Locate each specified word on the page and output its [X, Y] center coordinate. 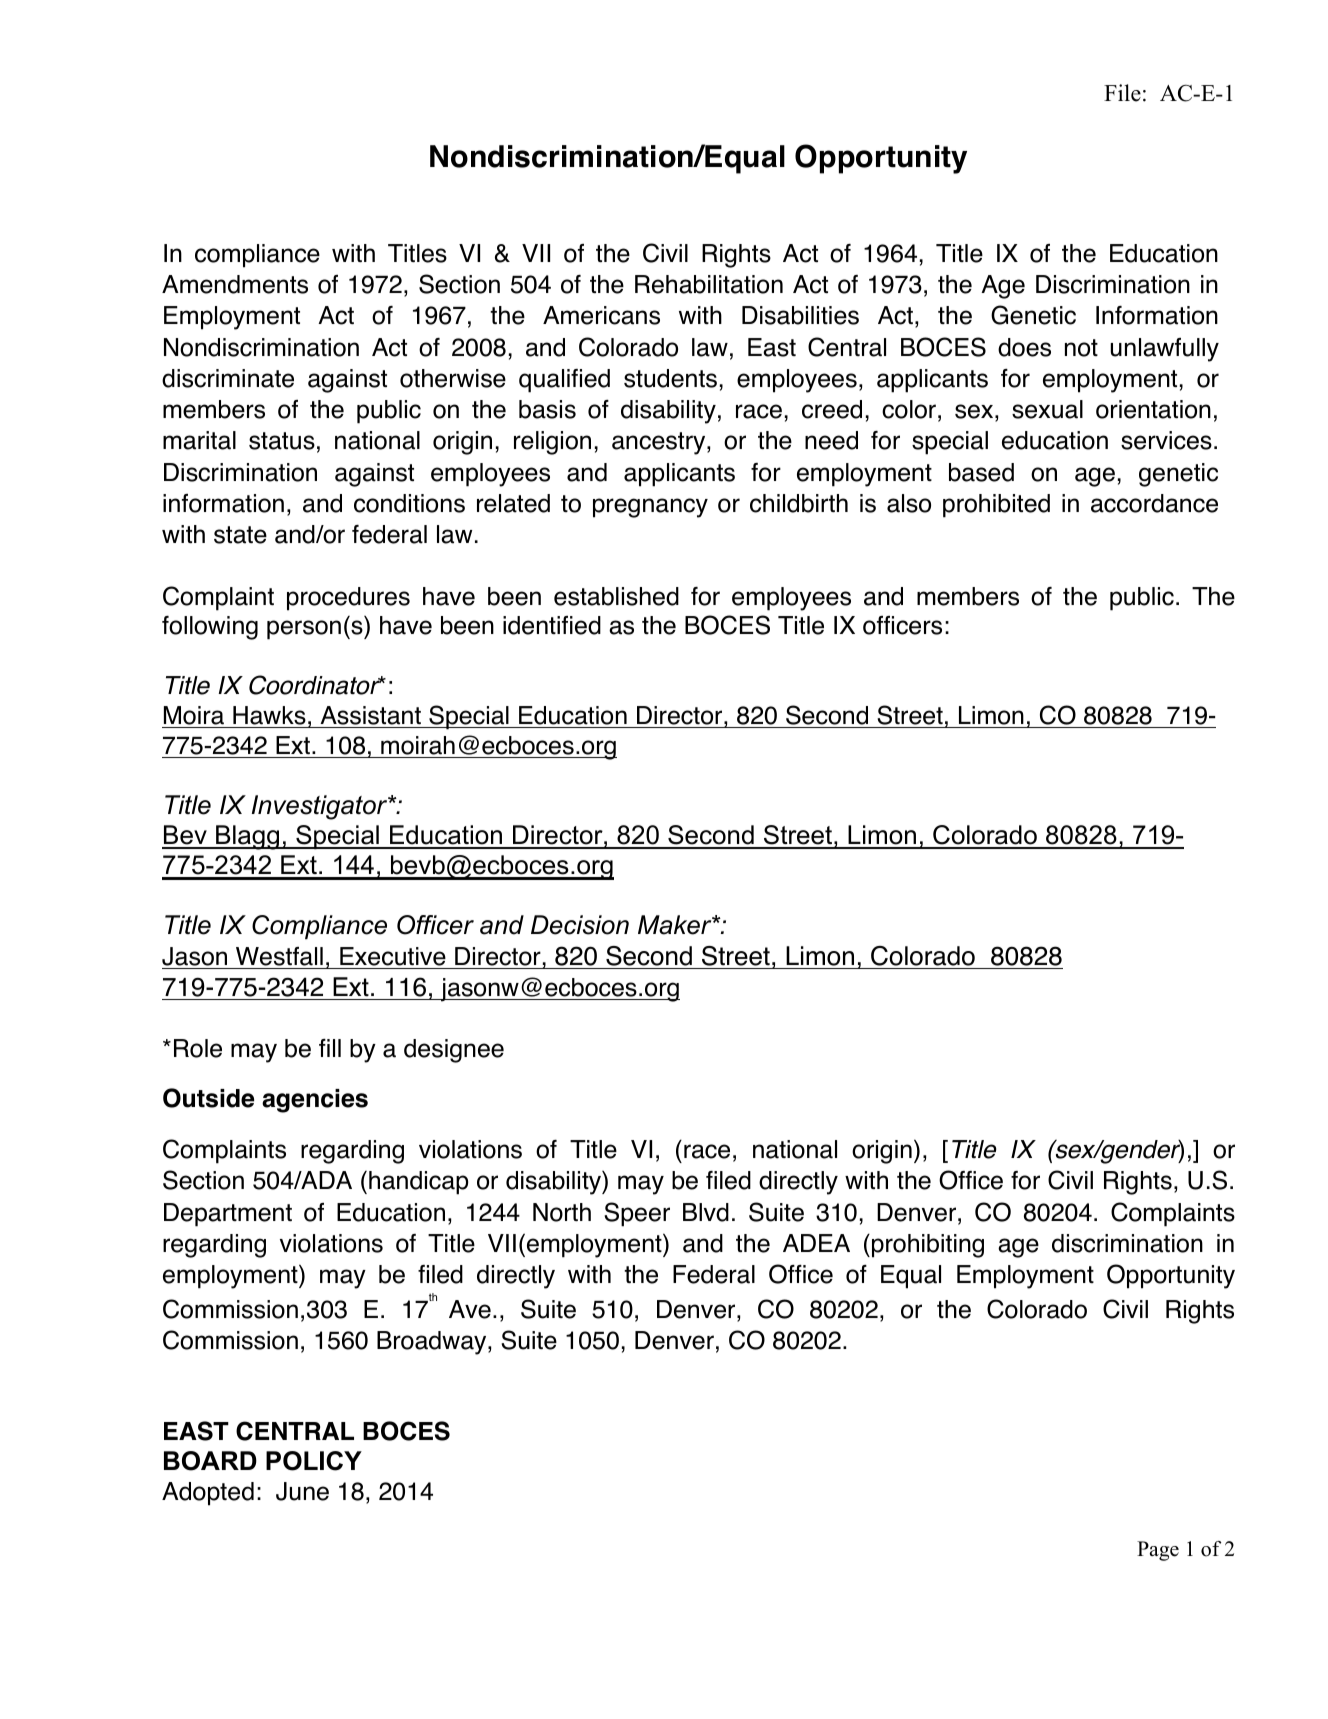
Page [1158, 1551]
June [302, 1491]
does [1024, 347]
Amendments [235, 284]
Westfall [279, 956]
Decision [580, 925]
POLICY [314, 1461]
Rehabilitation [709, 284]
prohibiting [928, 1246]
